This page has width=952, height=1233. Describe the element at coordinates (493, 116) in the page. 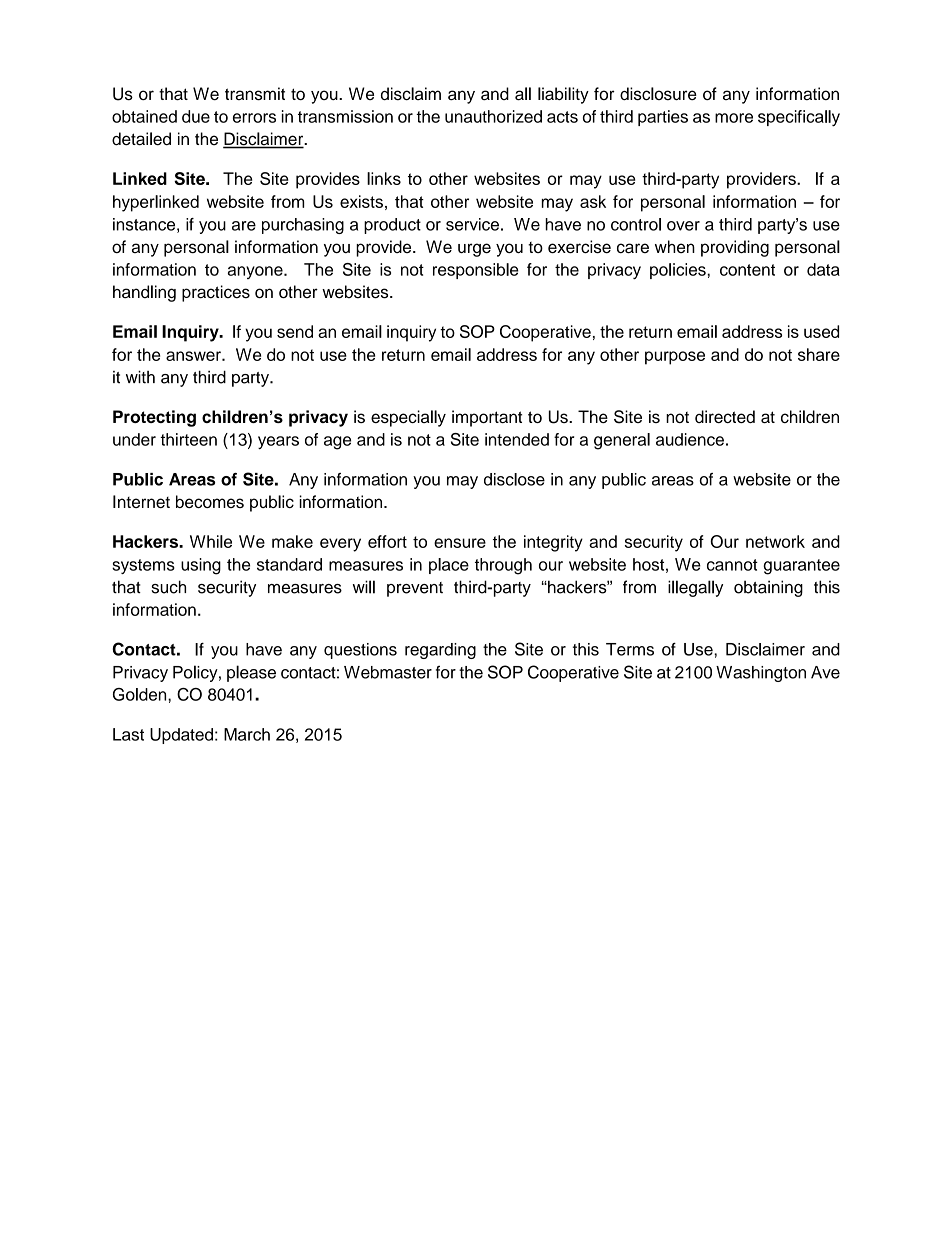

I see `unauthorized` at that location.
